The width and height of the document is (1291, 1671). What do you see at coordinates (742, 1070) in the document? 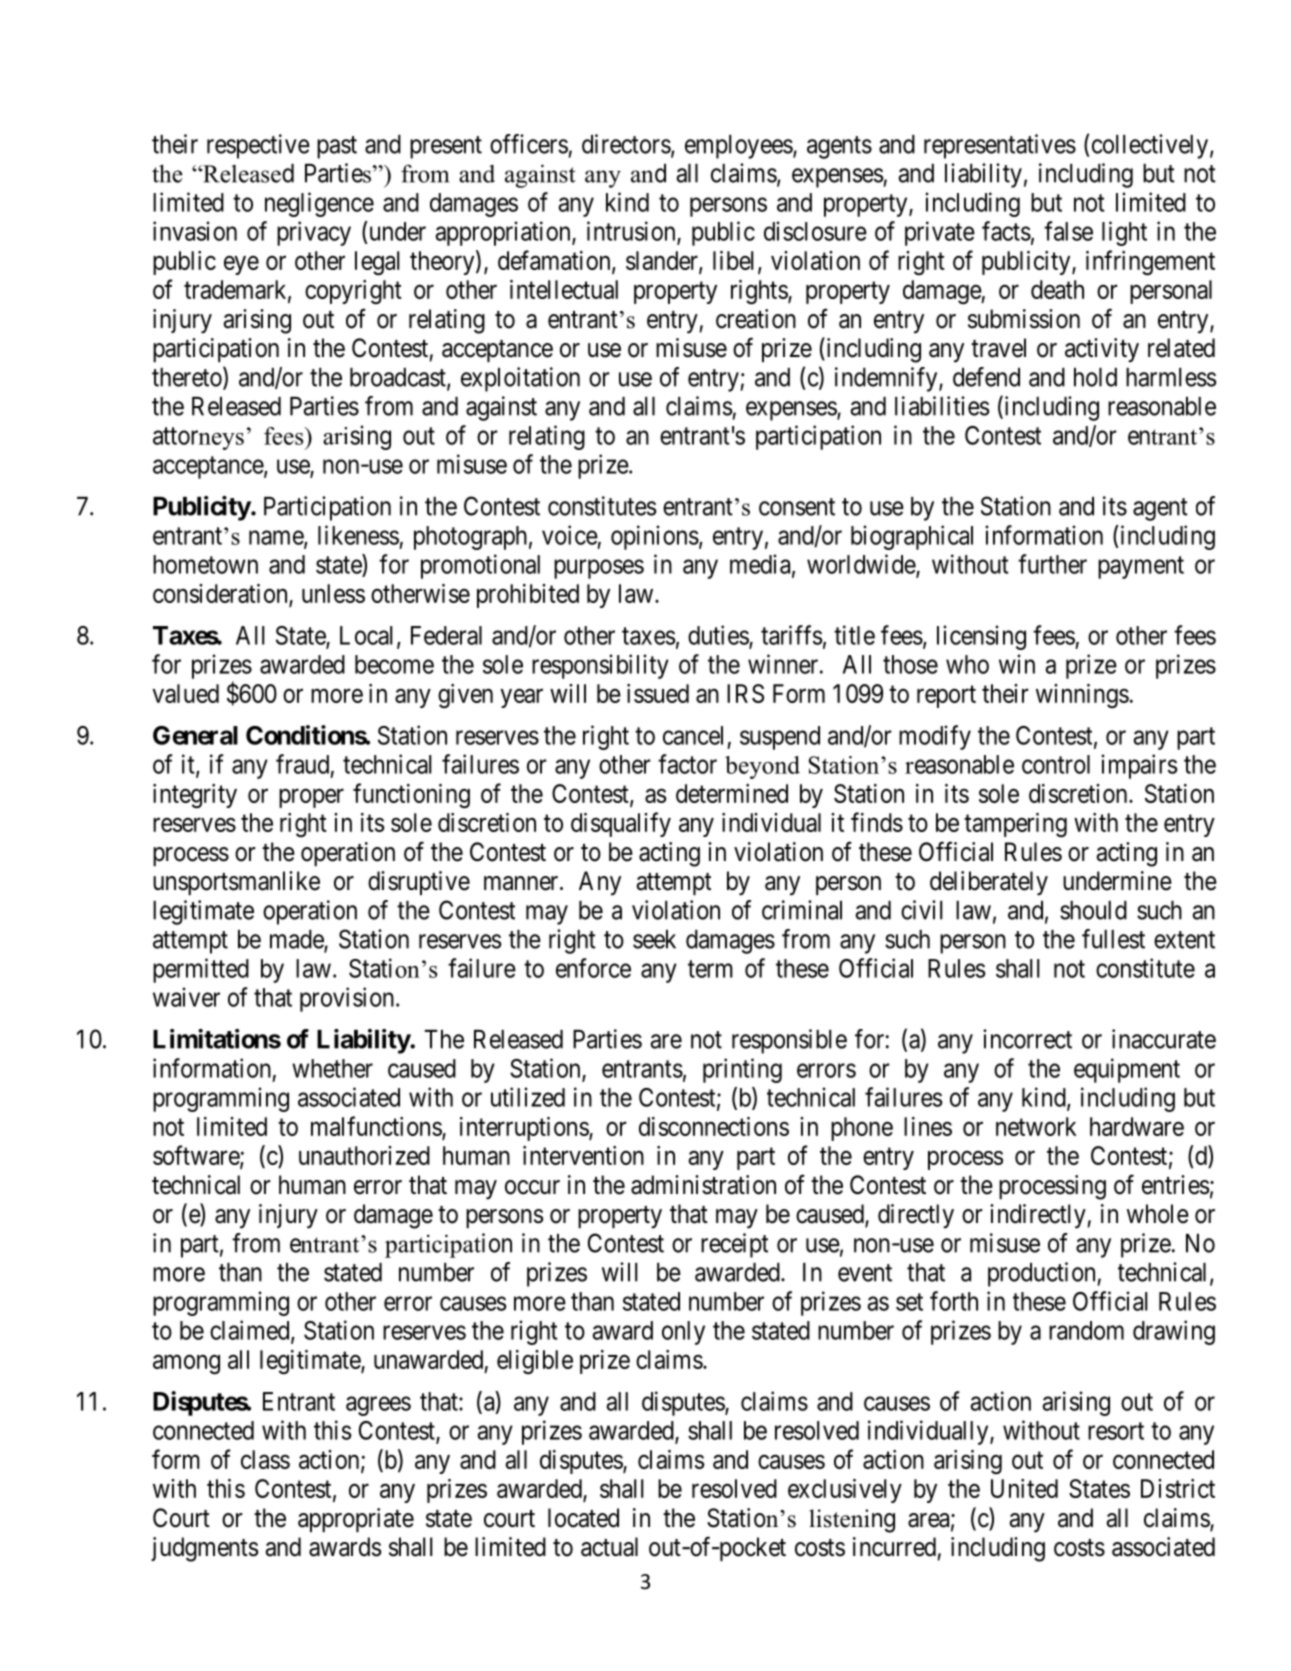
I see `printing` at bounding box center [742, 1070].
